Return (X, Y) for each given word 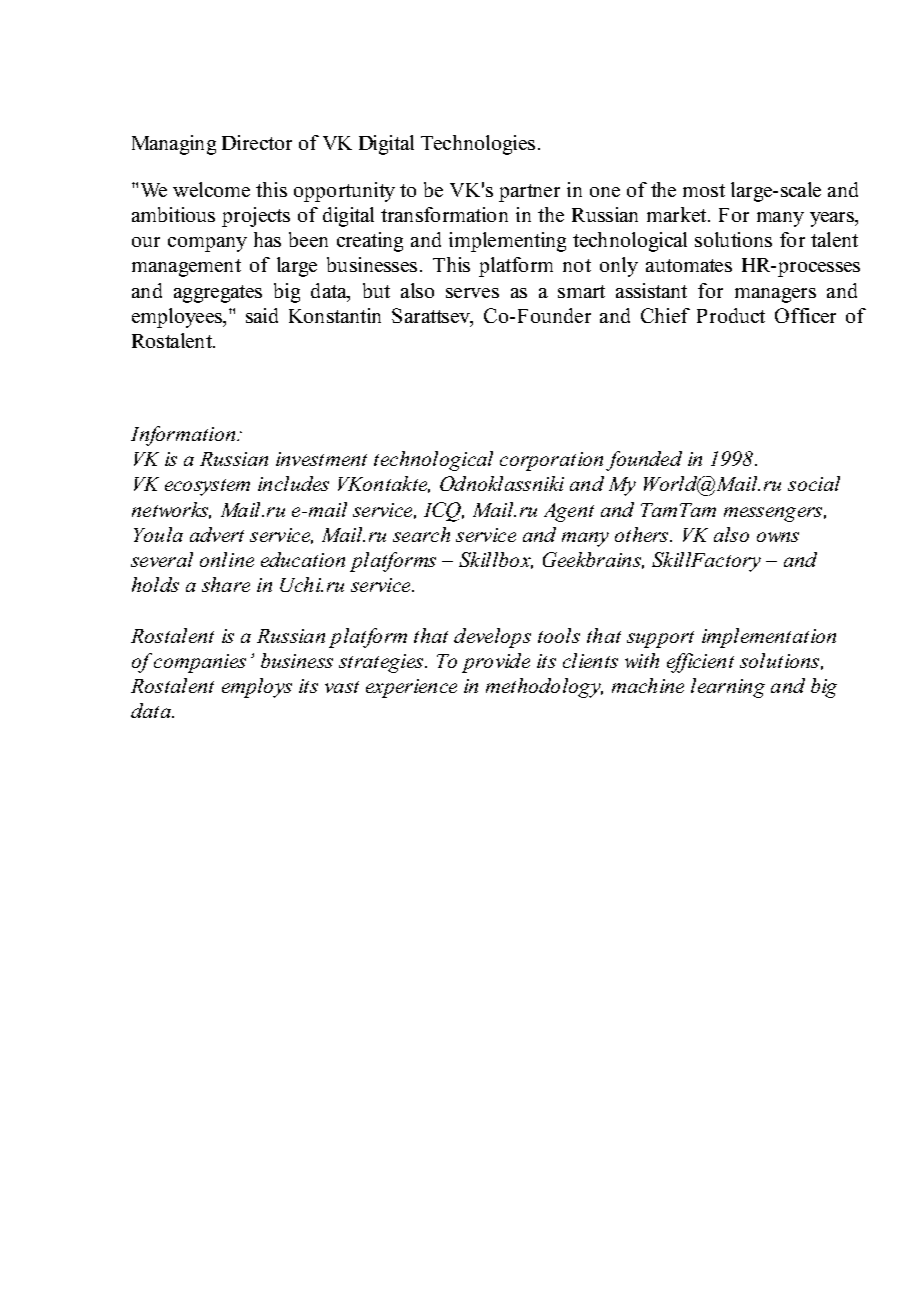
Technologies (478, 145)
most (704, 190)
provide (496, 663)
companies (200, 663)
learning (728, 688)
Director (257, 142)
